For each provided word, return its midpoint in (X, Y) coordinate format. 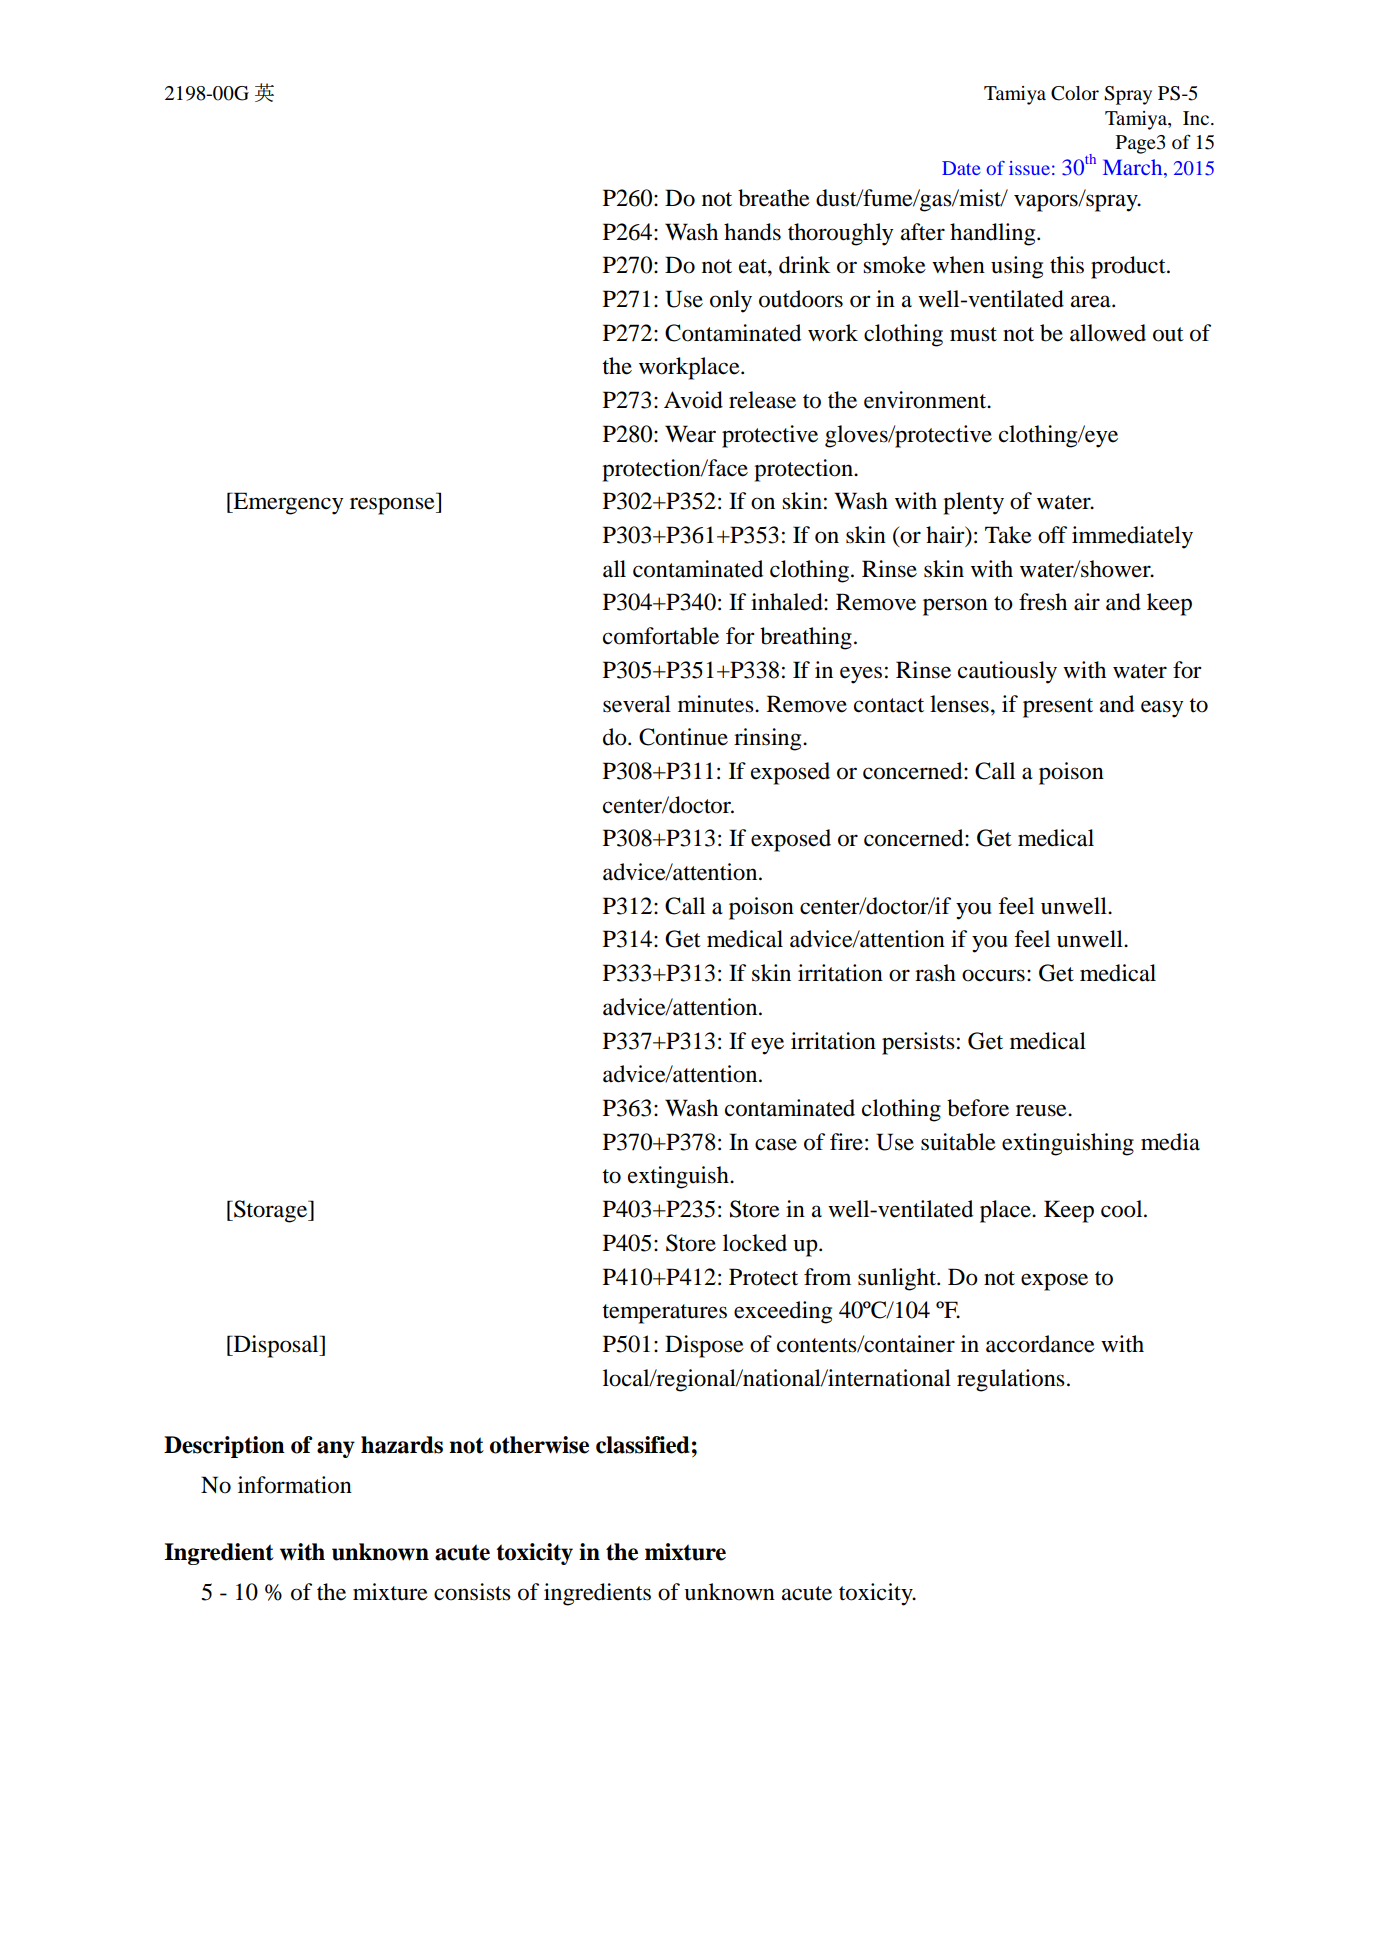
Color (1075, 93)
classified (643, 1445)
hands (752, 232)
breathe (774, 198)
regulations (1011, 1380)
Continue (683, 737)
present (1058, 708)
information (295, 1485)
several (637, 704)
